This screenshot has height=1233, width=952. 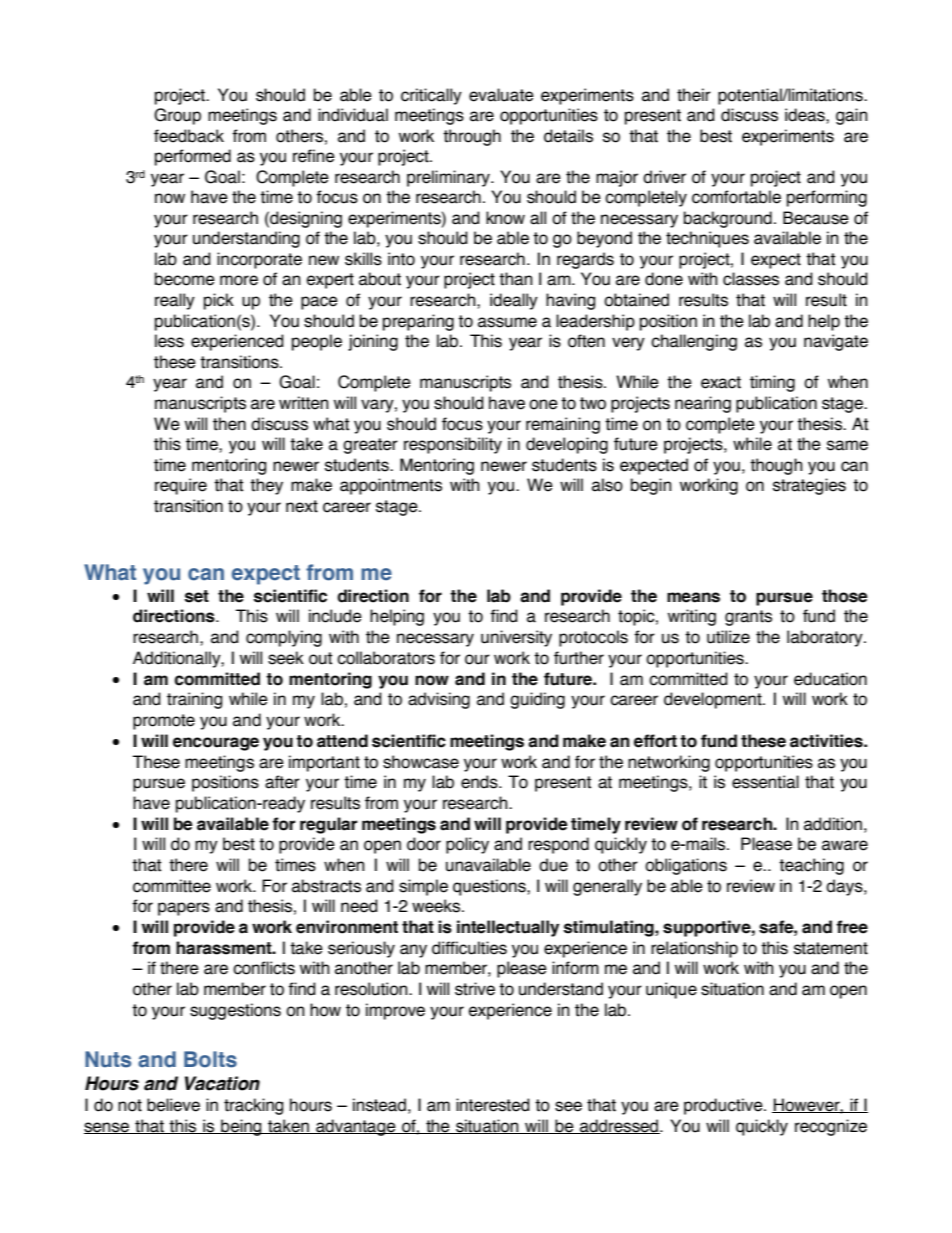 I want to click on feedback, so click(x=189, y=136).
